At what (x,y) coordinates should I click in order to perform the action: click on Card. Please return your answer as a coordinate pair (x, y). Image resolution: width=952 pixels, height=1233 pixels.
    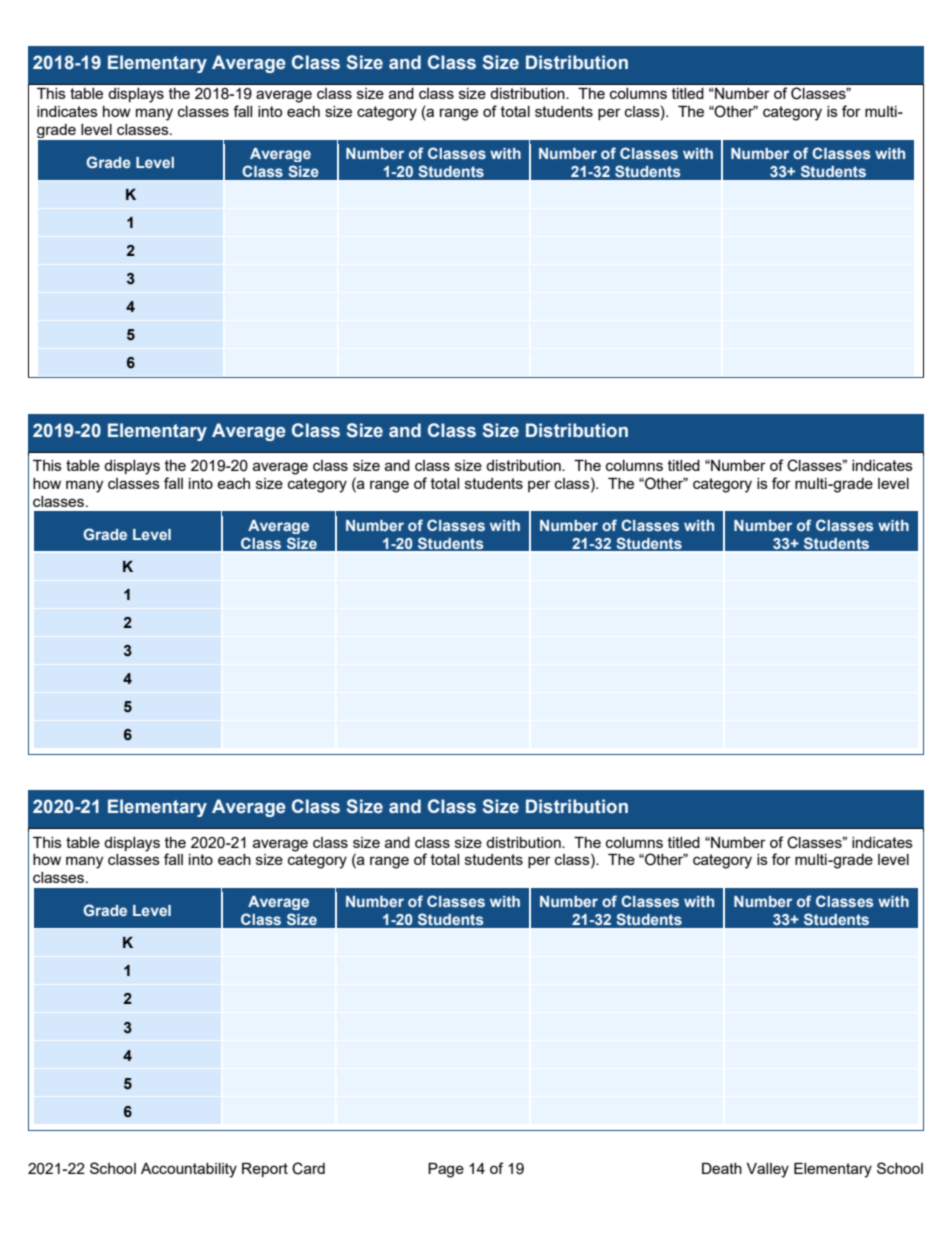
    Looking at the image, I should click on (308, 1168).
